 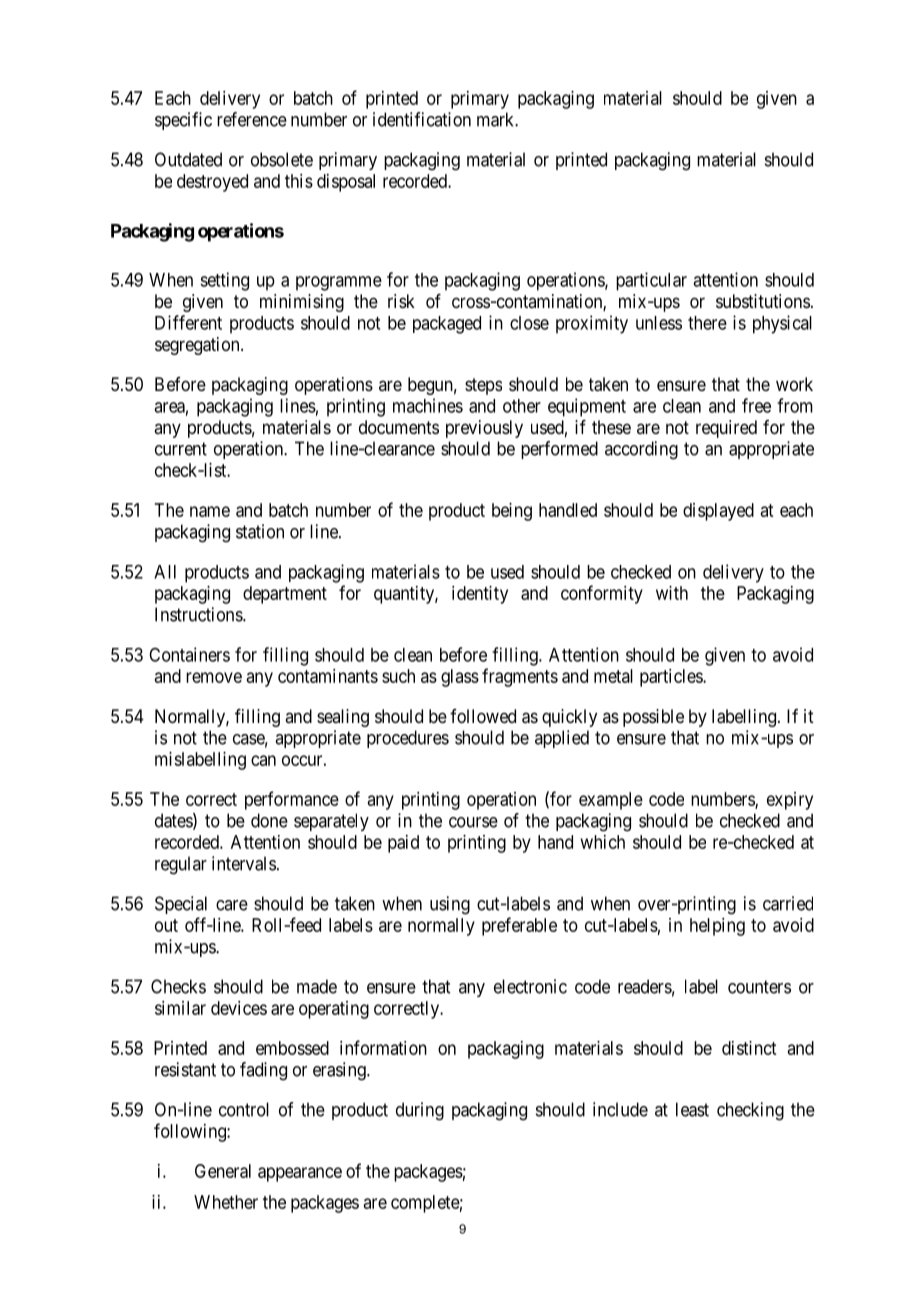 I want to click on electronic, so click(x=530, y=986).
